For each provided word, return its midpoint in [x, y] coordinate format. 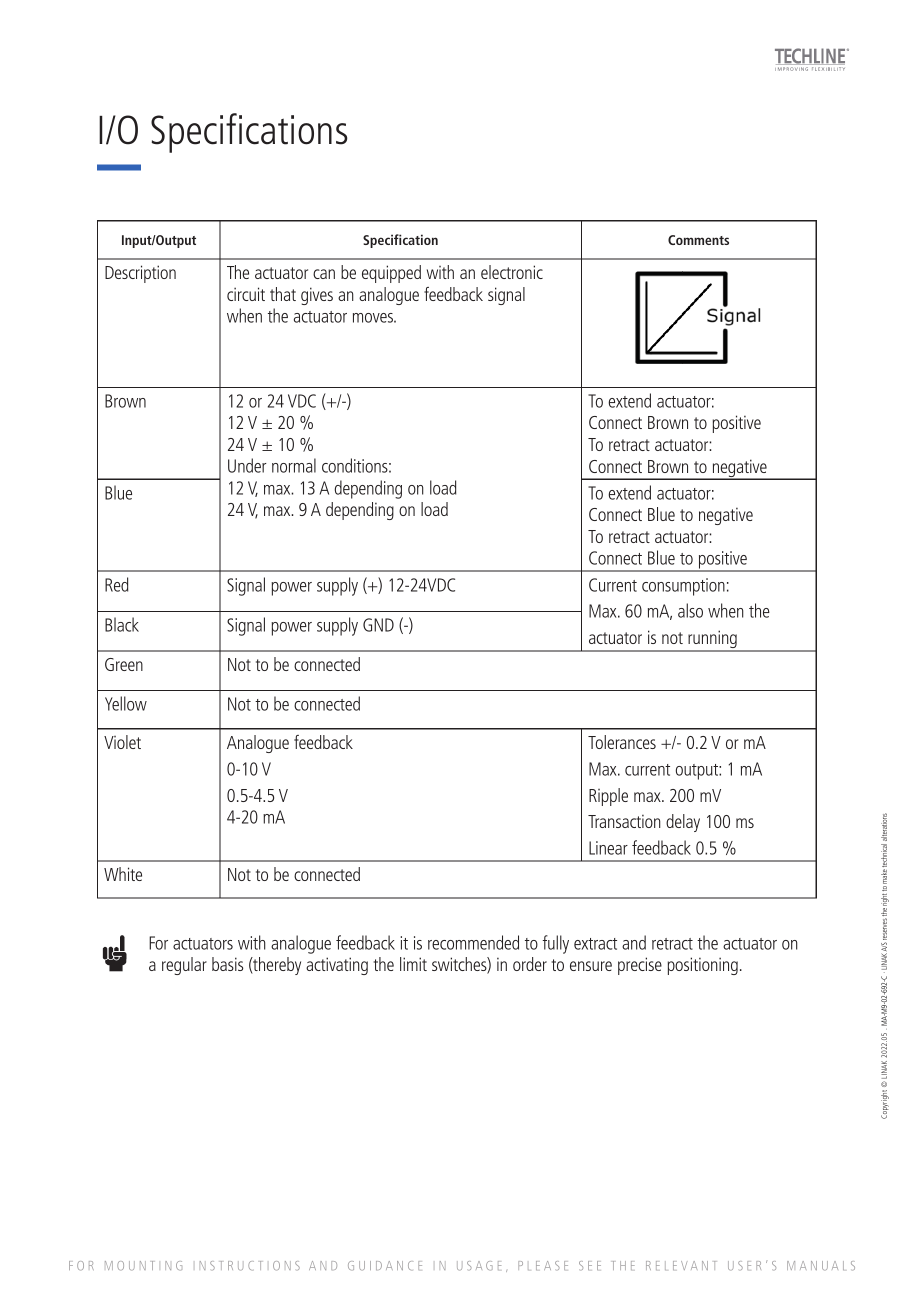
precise [640, 966]
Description [140, 274]
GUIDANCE [385, 1266]
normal [294, 465]
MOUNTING [143, 1266]
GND [378, 625]
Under [247, 465]
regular [184, 966]
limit [413, 964]
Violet [122, 742]
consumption [683, 587]
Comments [698, 240]
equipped [391, 274]
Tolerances [622, 742]
